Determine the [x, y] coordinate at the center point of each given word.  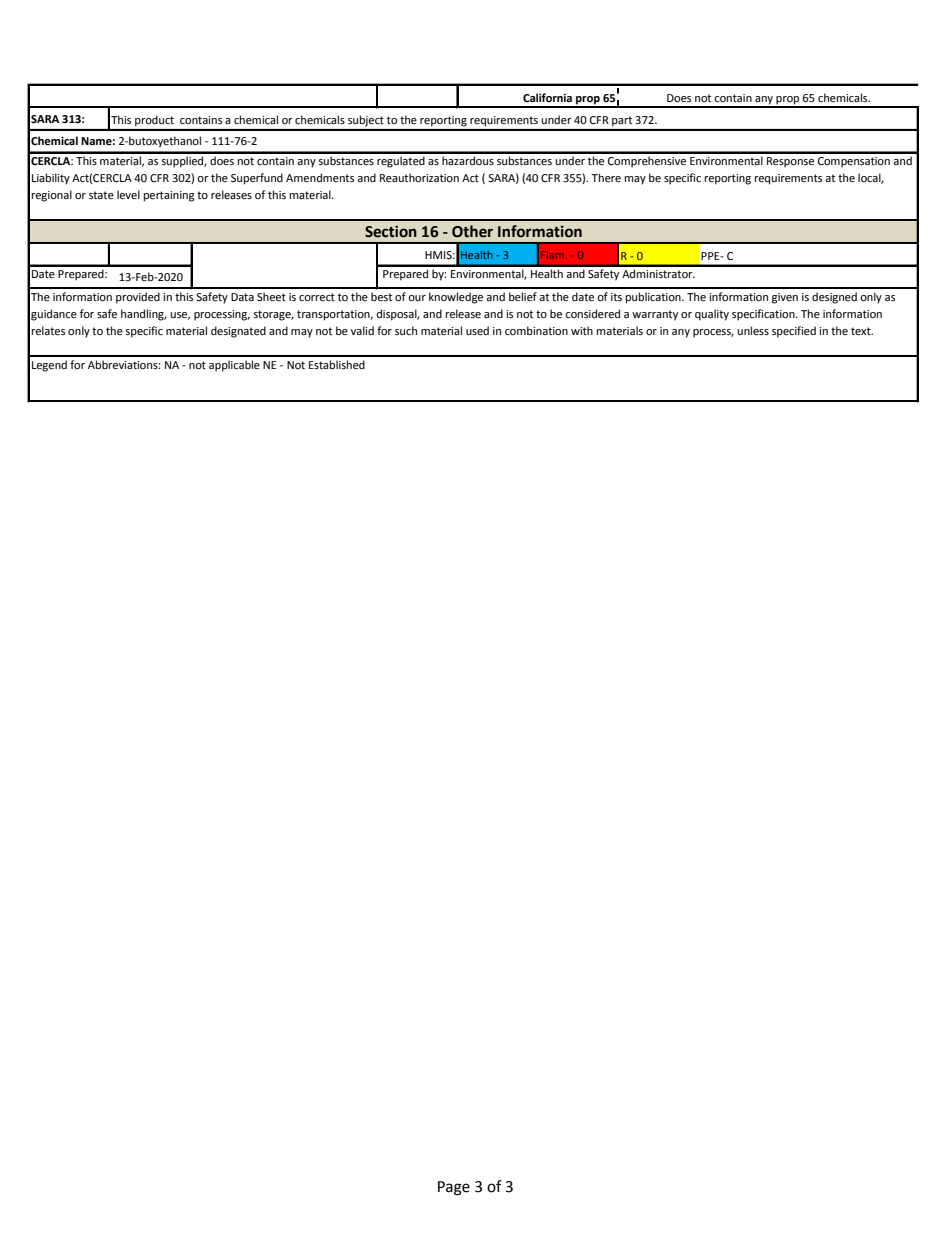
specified [794, 332]
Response [790, 162]
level [128, 195]
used [477, 331]
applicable [234, 366]
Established [337, 364]
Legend [49, 366]
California [547, 97]
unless [753, 331]
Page [454, 1188]
